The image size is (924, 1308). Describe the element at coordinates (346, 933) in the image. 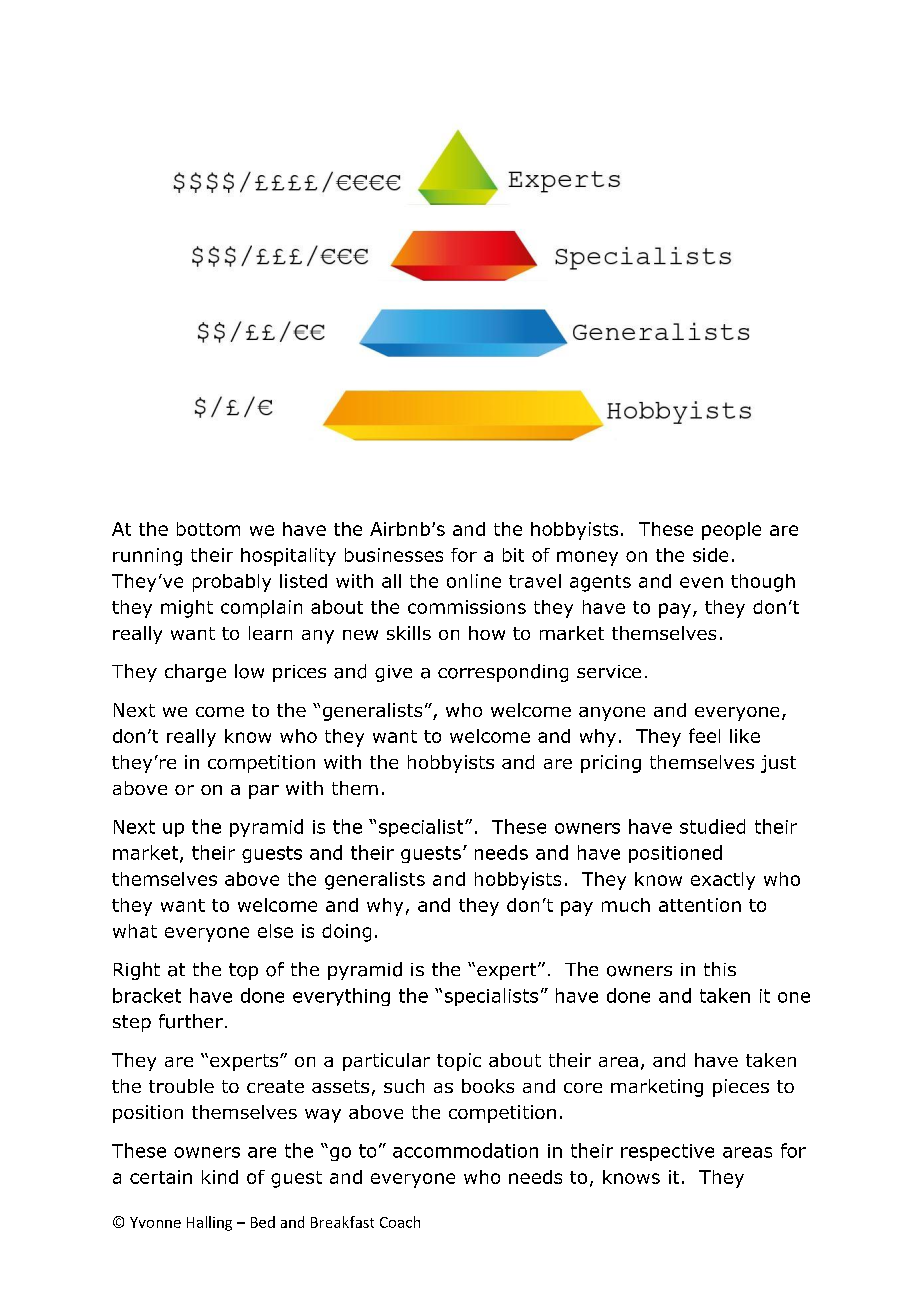

I see `doing` at that location.
